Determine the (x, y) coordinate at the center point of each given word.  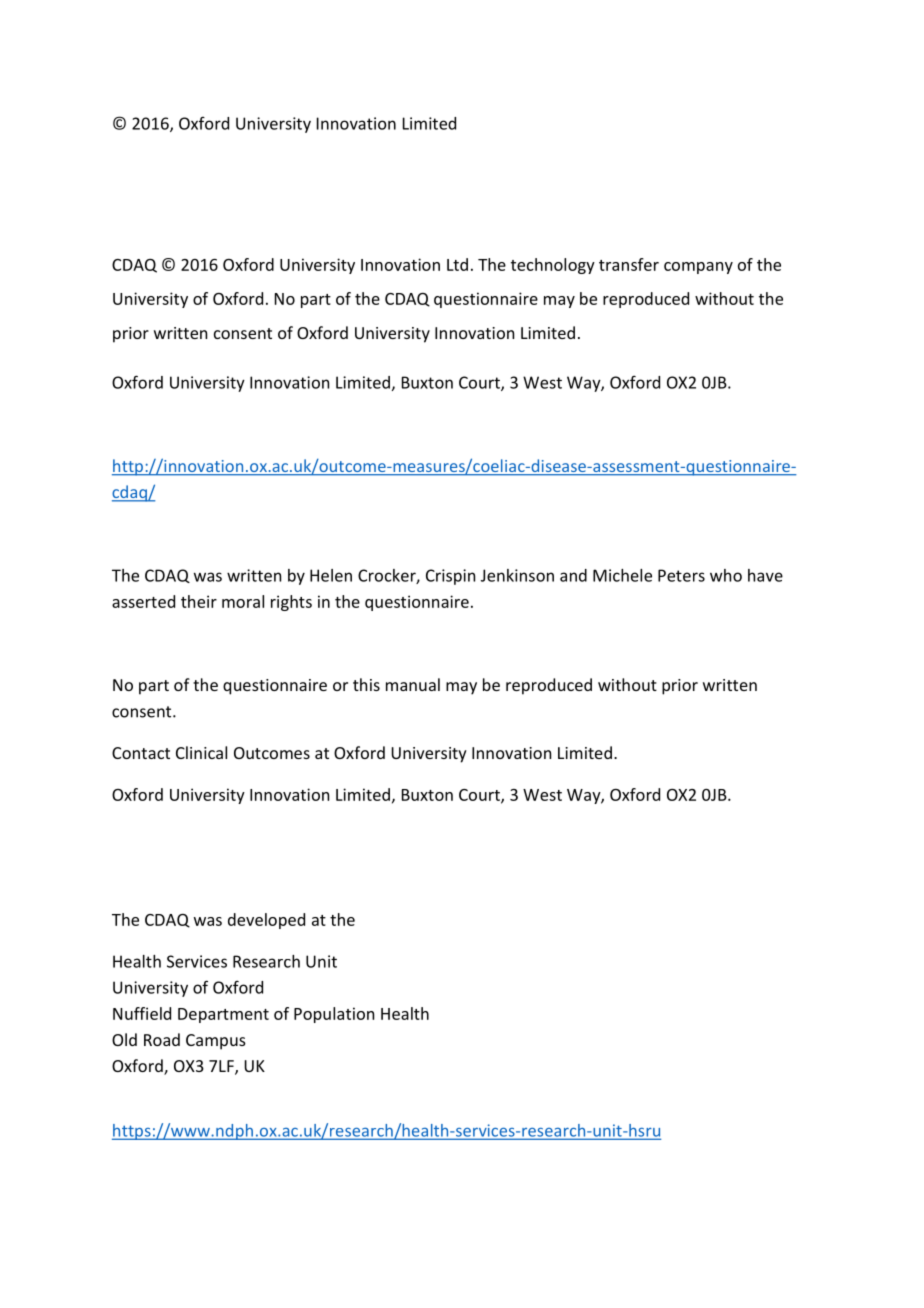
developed (266, 921)
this (366, 684)
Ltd (457, 264)
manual (413, 684)
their (199, 601)
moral (243, 601)
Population (334, 1015)
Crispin (450, 577)
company (698, 268)
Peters (681, 575)
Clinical (201, 752)
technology (553, 266)
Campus (216, 1042)
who (726, 575)
